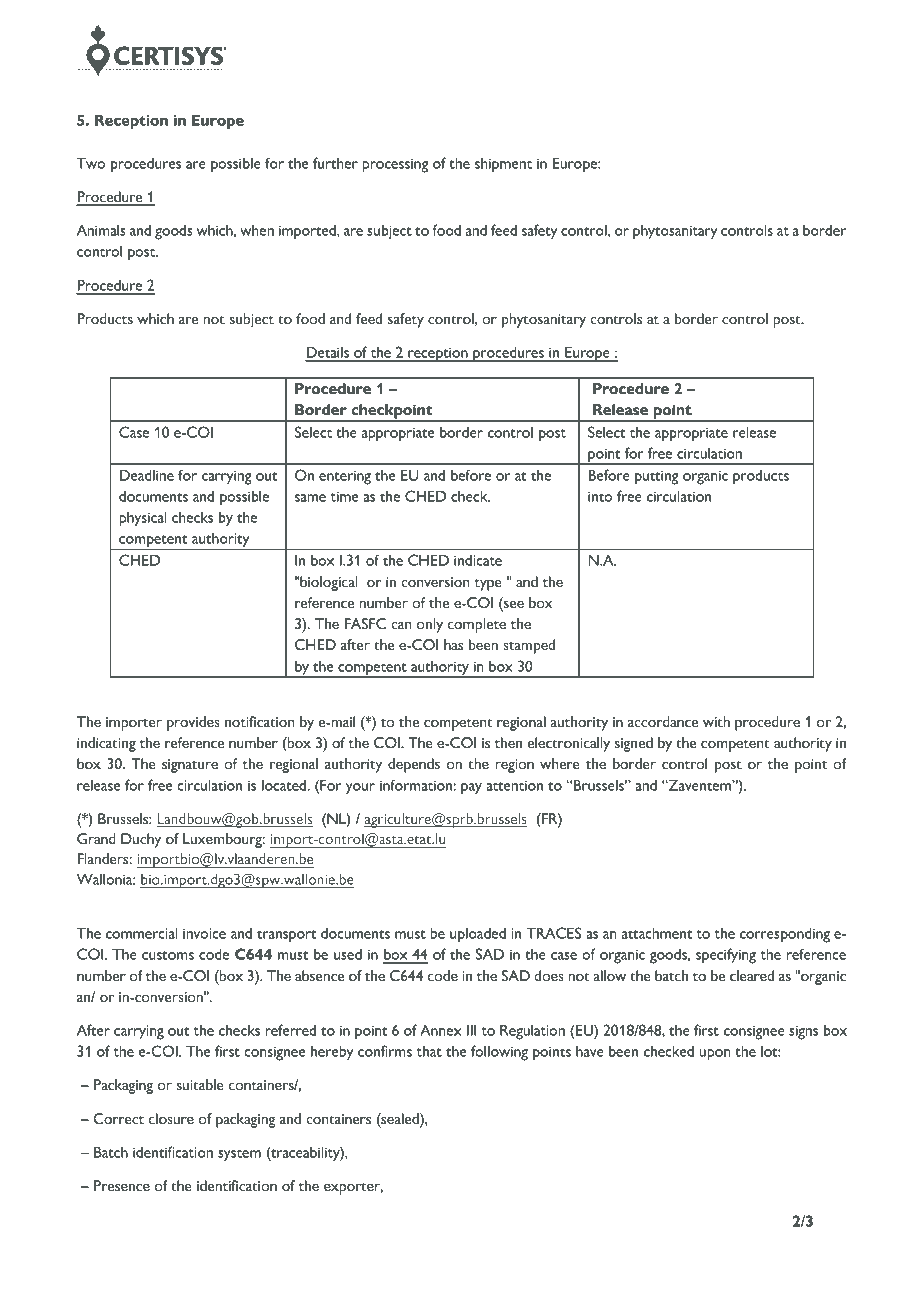  What do you see at coordinates (429, 1051) in the page?
I see `that` at bounding box center [429, 1051].
